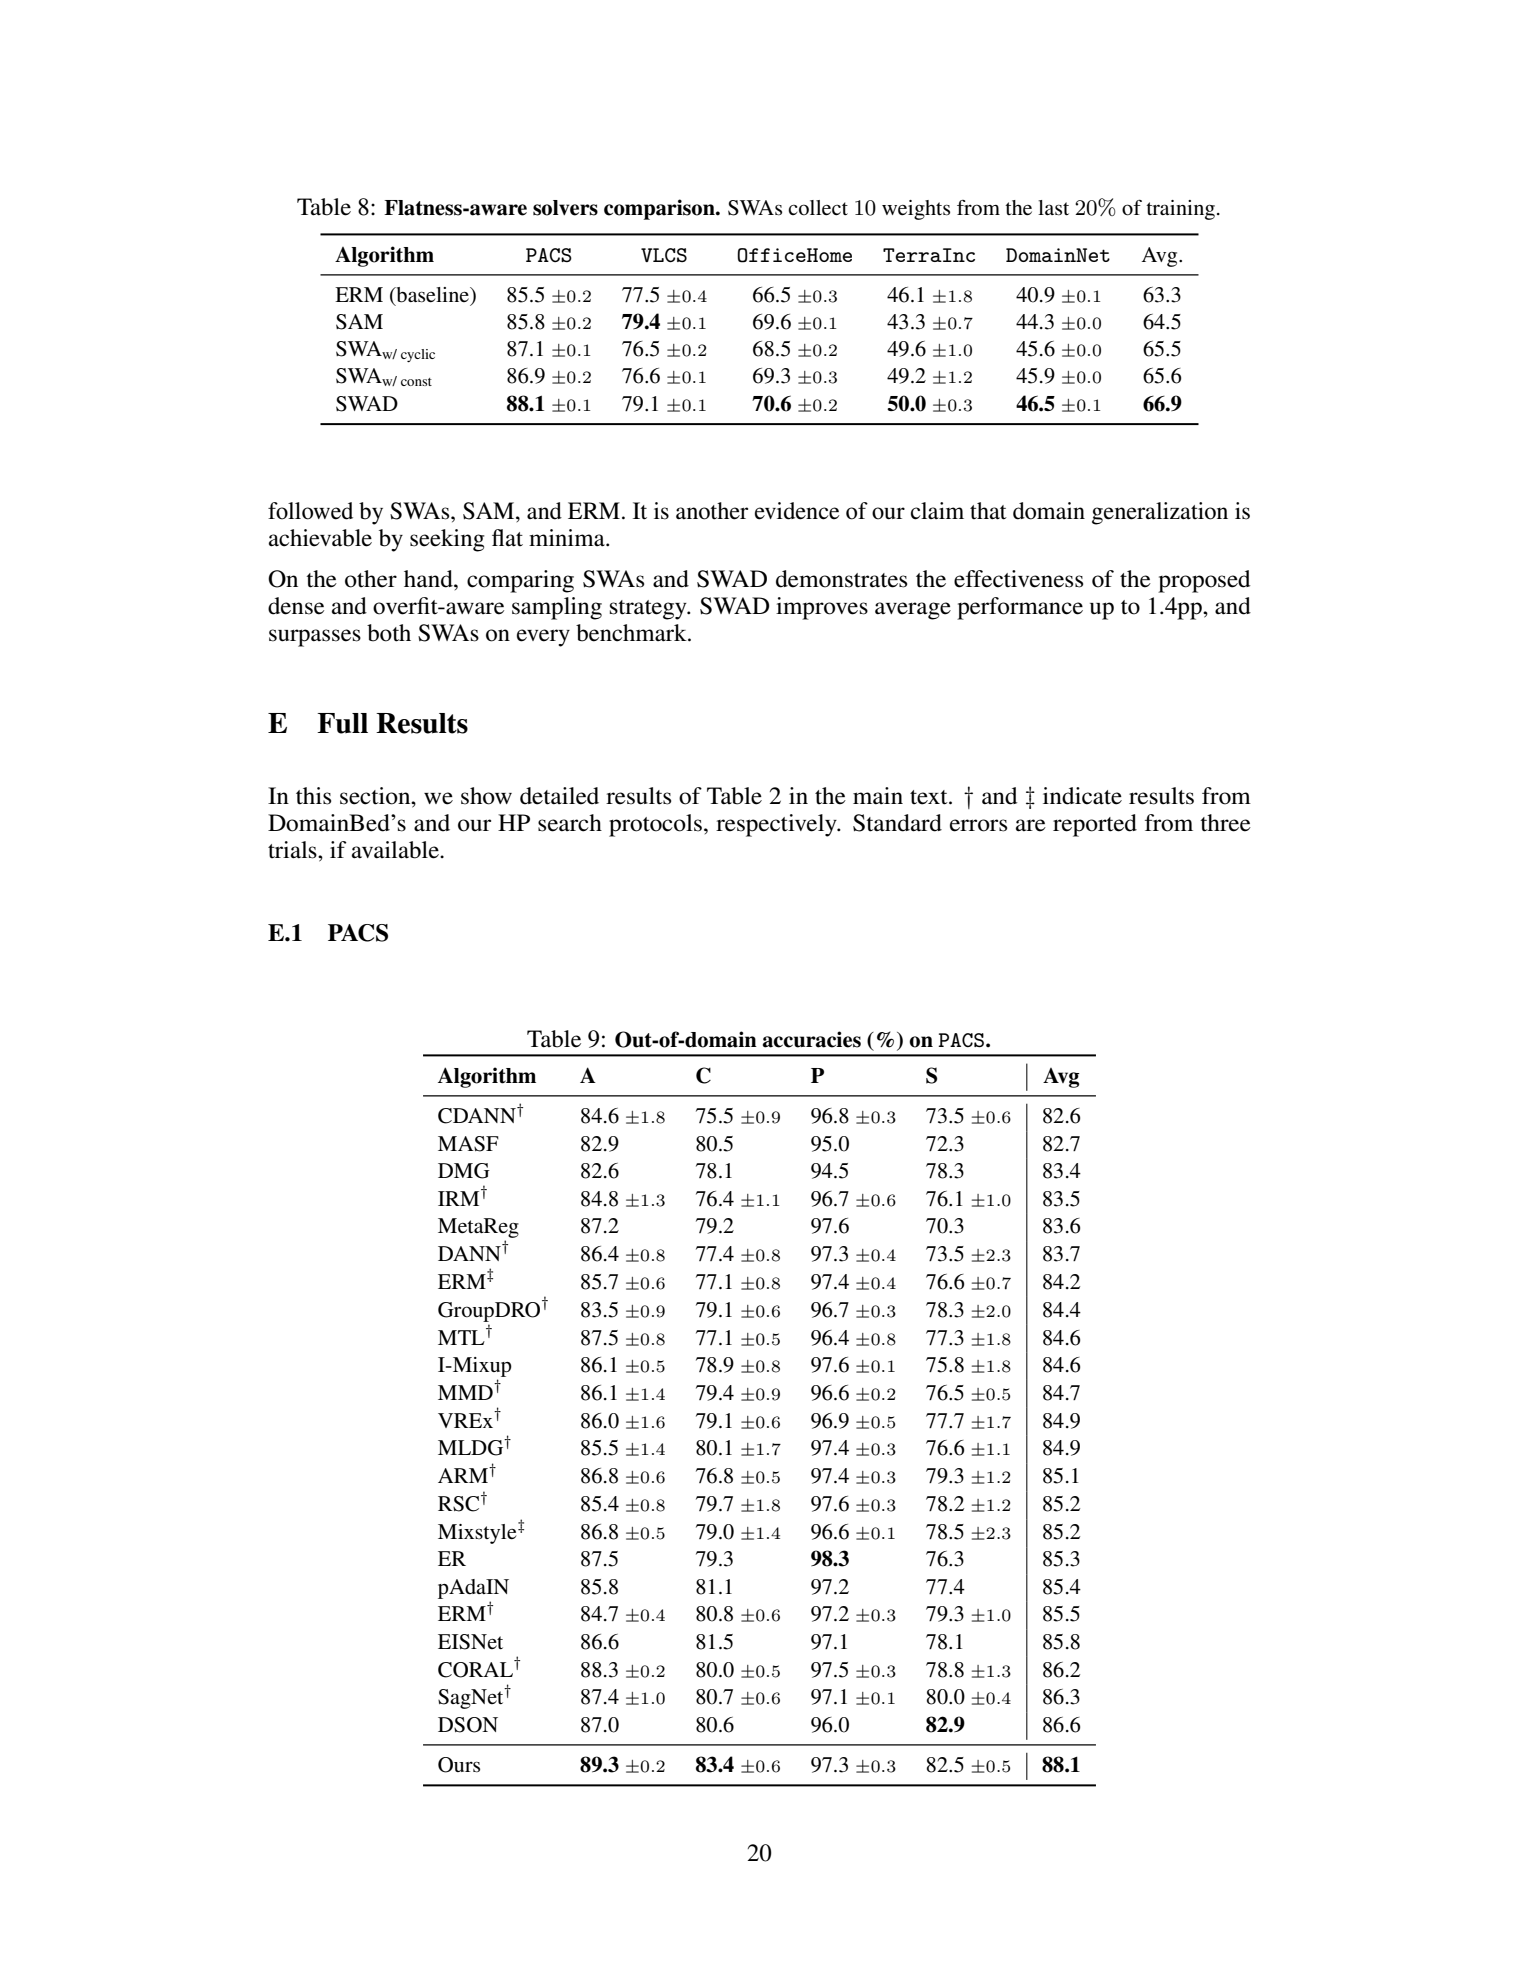 Image resolution: width=1519 pixels, height=1965 pixels. Describe the element at coordinates (1053, 208) in the document. I see `last` at that location.
